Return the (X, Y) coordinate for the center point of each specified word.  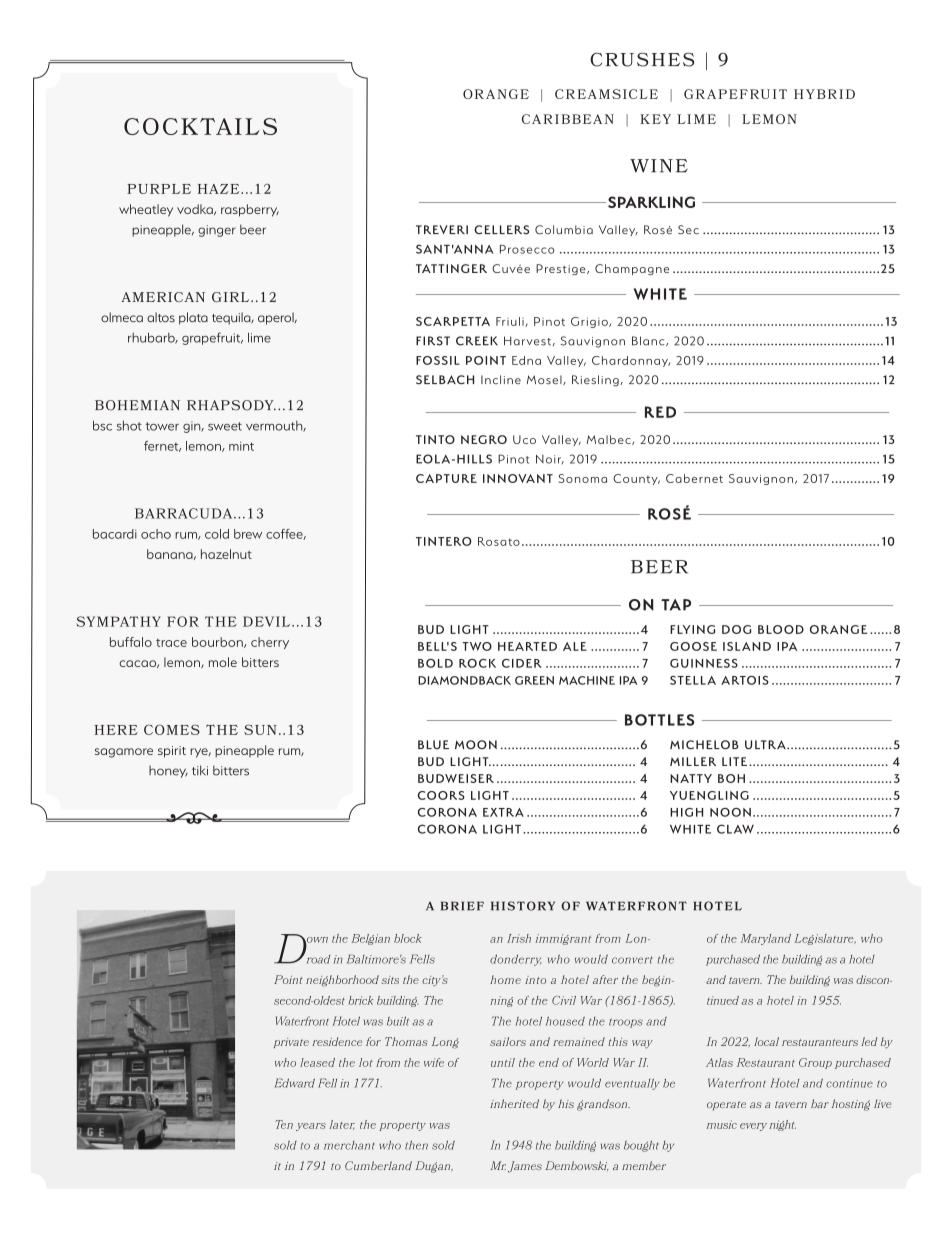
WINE (659, 166)
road (317, 958)
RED (660, 412)
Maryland (766, 939)
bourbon (218, 642)
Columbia (564, 229)
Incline (501, 379)
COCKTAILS (200, 126)
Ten (284, 1124)
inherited (514, 1103)
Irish (519, 938)
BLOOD (781, 629)
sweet (225, 426)
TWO (477, 646)
